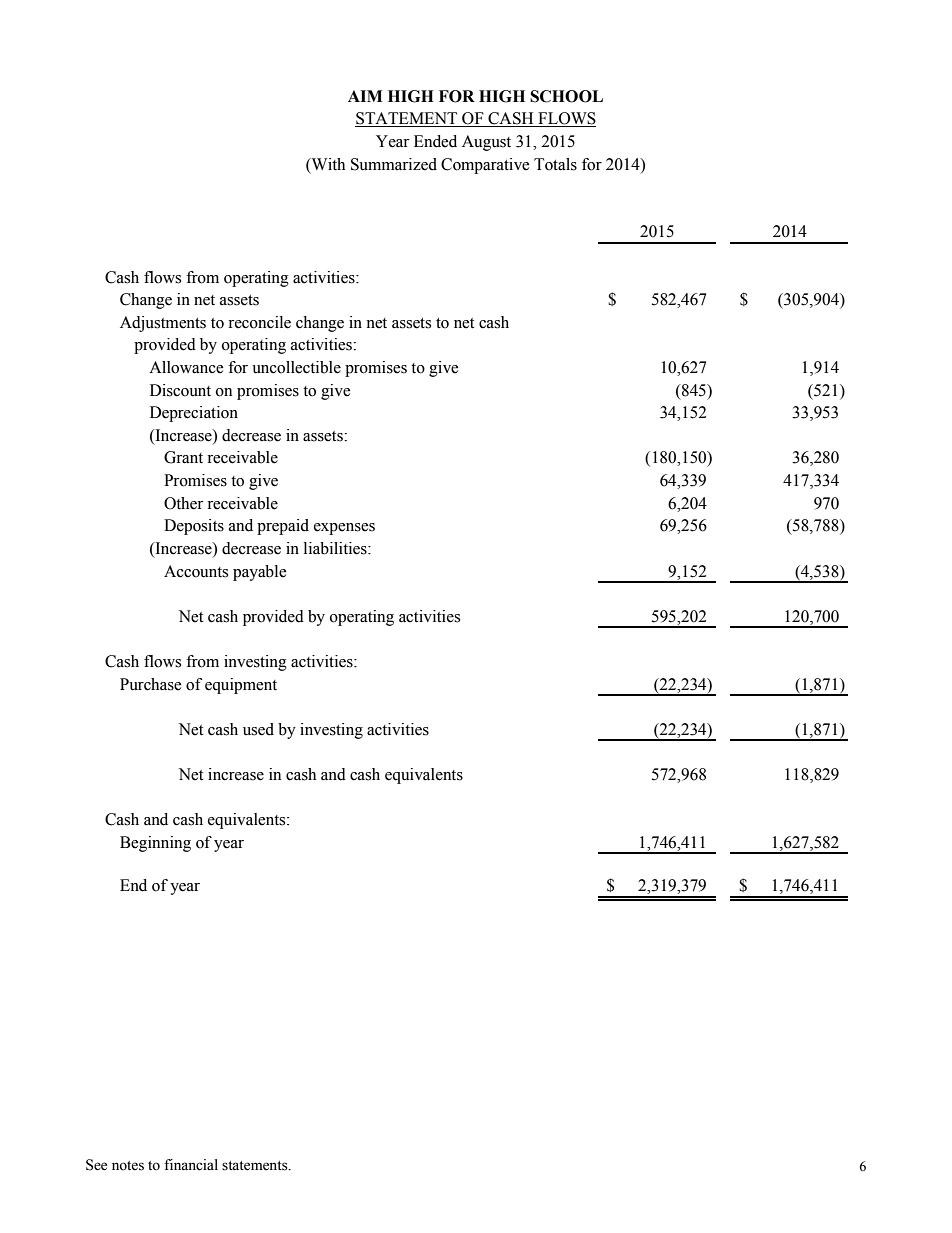 This screenshot has height=1233, width=952. What do you see at coordinates (258, 729) in the screenshot?
I see `used` at bounding box center [258, 729].
